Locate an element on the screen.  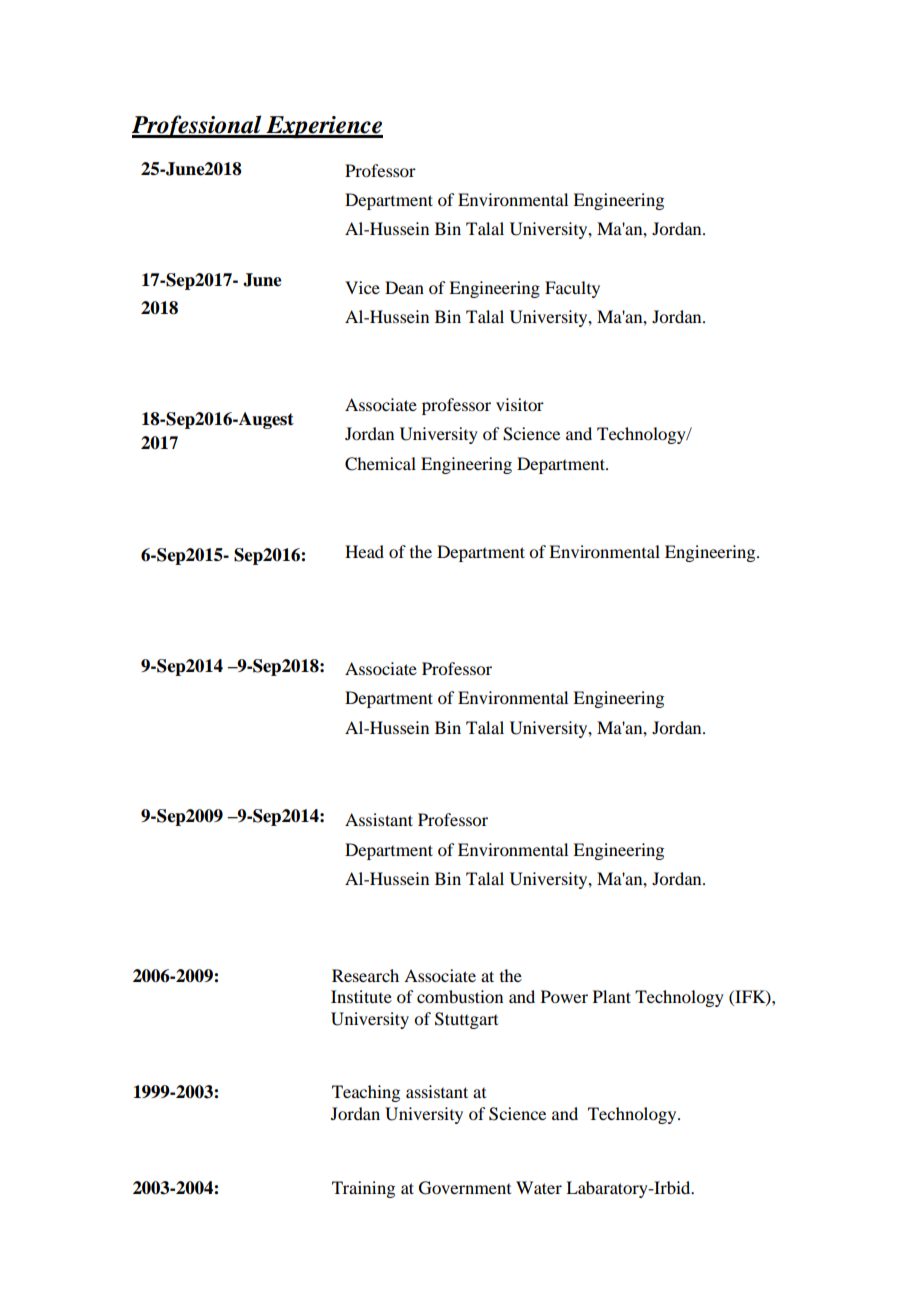
Training is located at coordinates (363, 1189).
